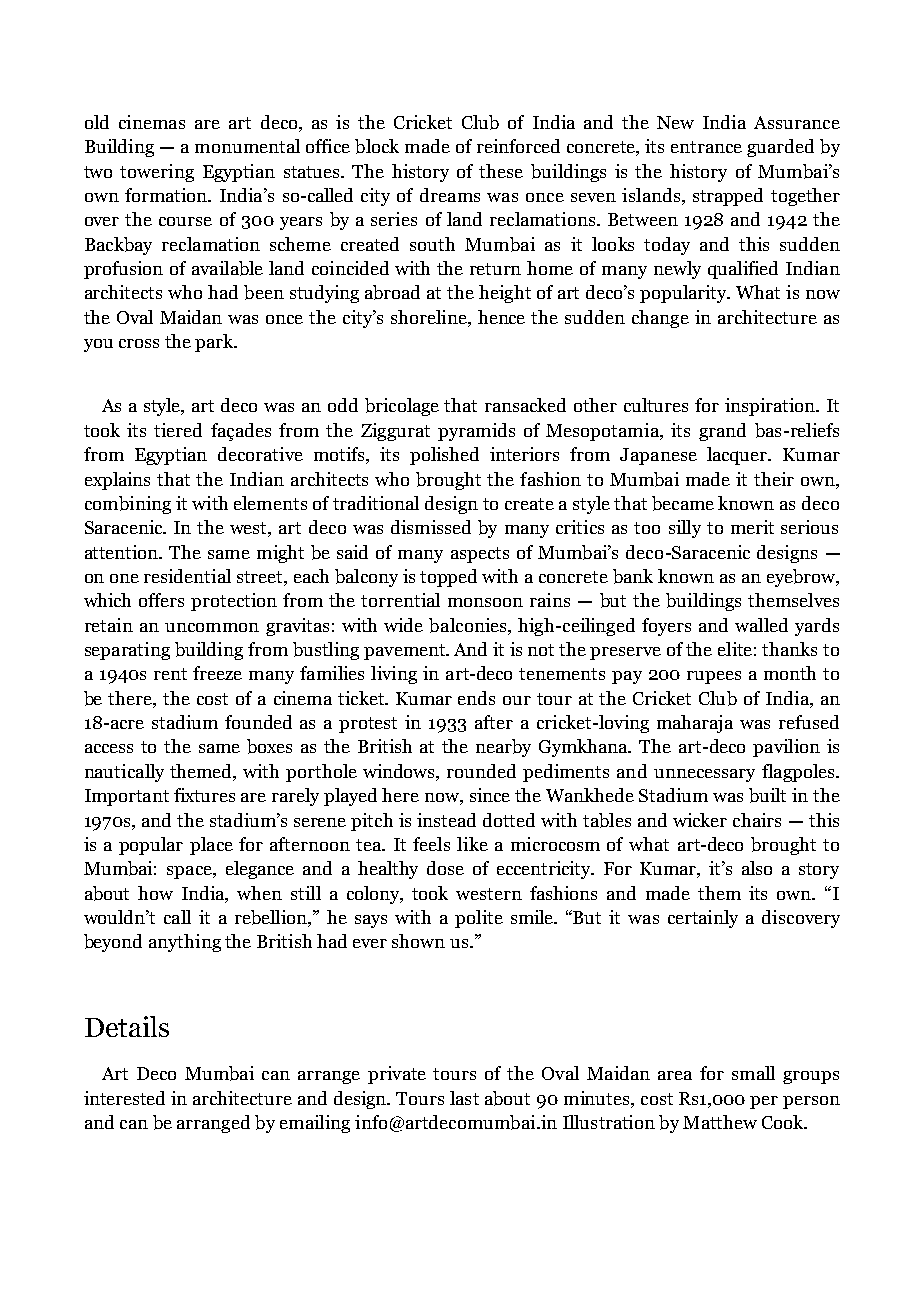 This document has height=1308, width=924. What do you see at coordinates (444, 456) in the document?
I see `polished` at bounding box center [444, 456].
